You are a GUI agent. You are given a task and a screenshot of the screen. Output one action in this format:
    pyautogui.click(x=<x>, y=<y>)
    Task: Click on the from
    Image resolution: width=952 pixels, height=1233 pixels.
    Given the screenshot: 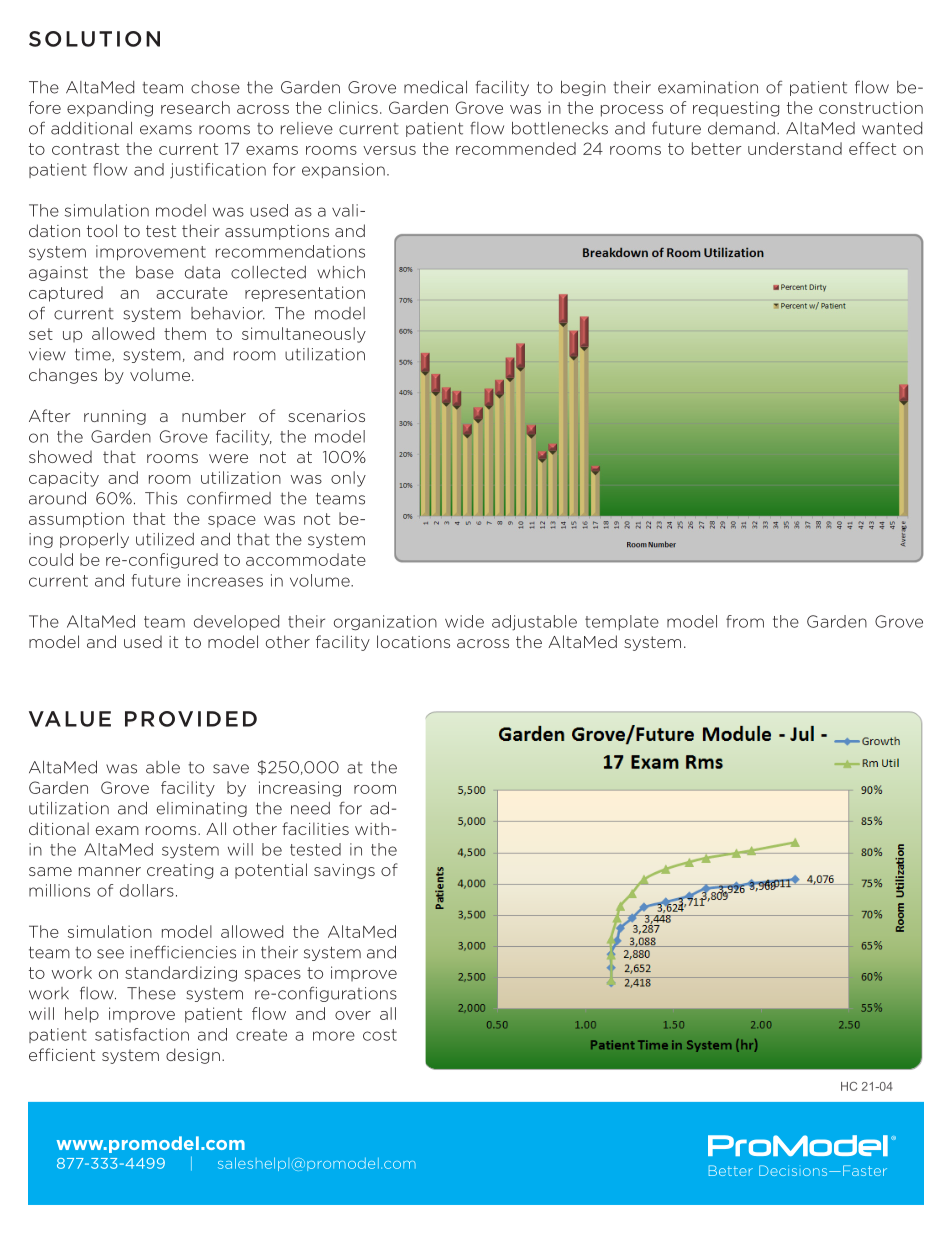 What is the action you would take?
    pyautogui.click(x=745, y=621)
